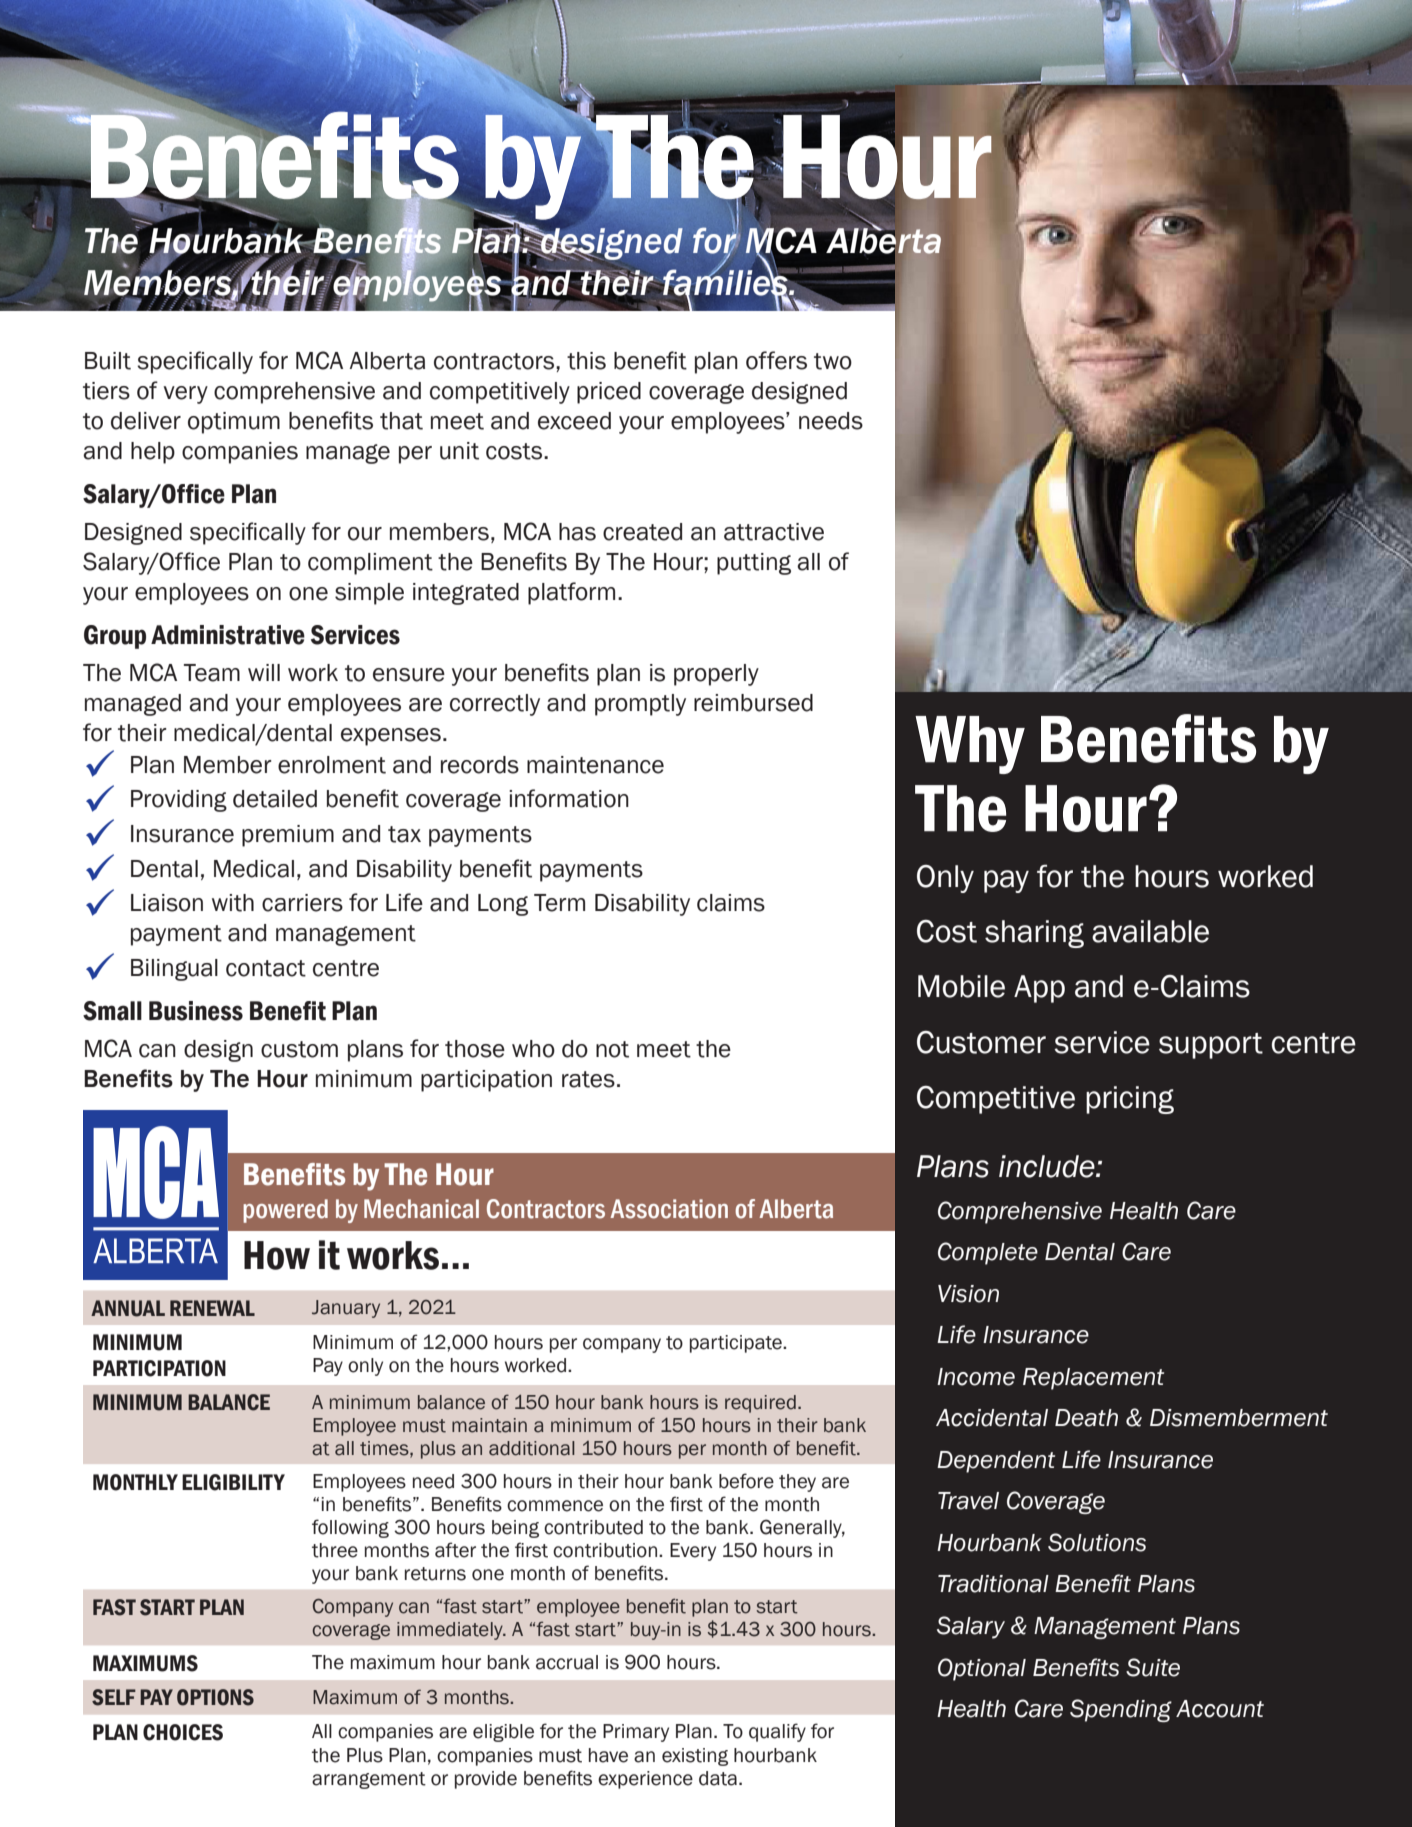  What do you see at coordinates (609, 393) in the image?
I see `priced` at bounding box center [609, 393].
